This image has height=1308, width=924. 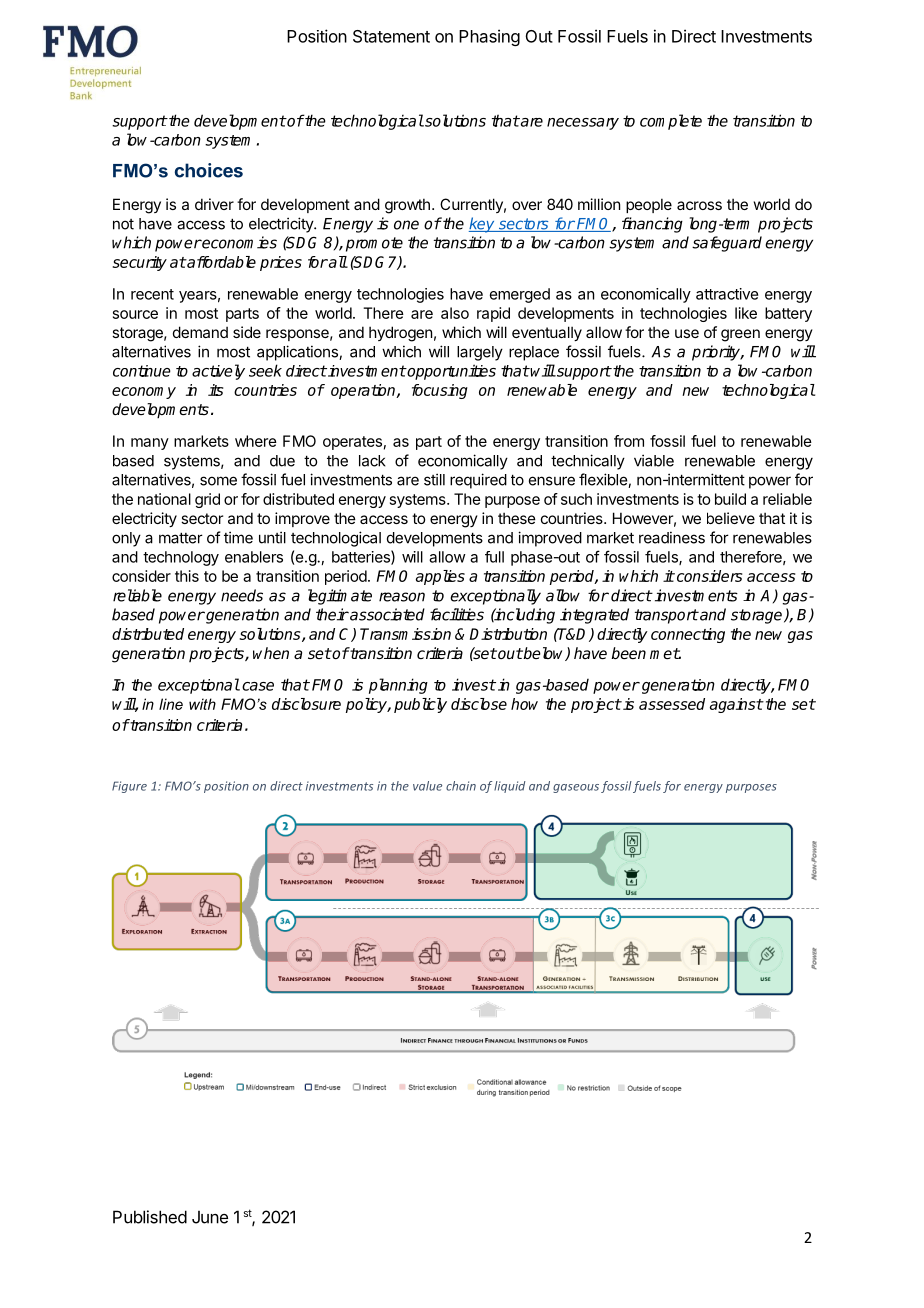 I want to click on with, so click(x=202, y=704).
